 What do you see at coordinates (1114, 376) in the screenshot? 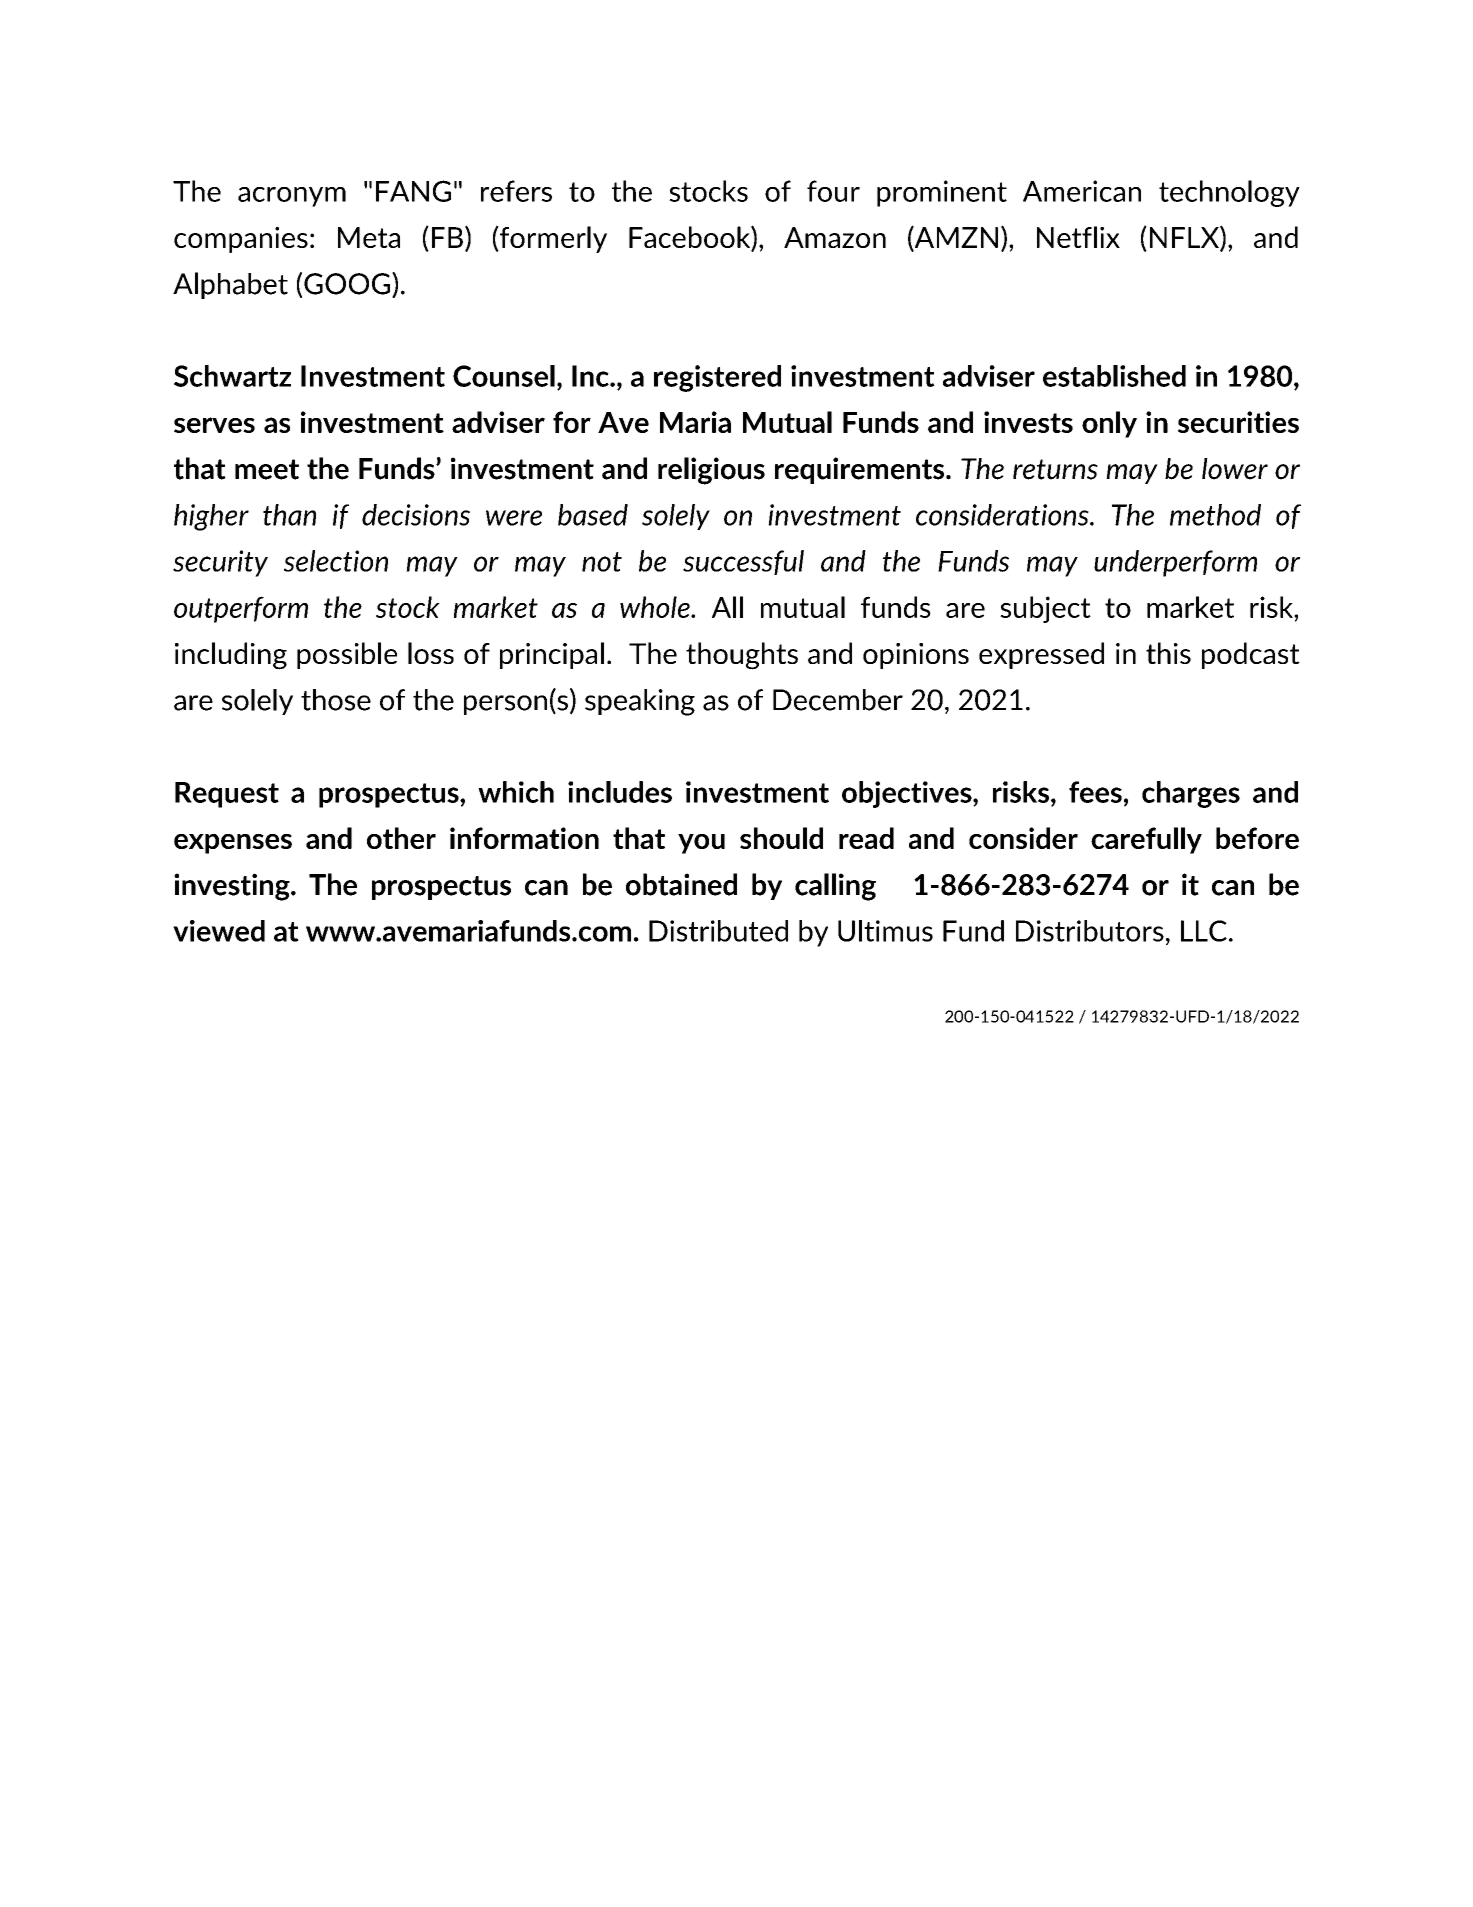
I see `established` at bounding box center [1114, 376].
